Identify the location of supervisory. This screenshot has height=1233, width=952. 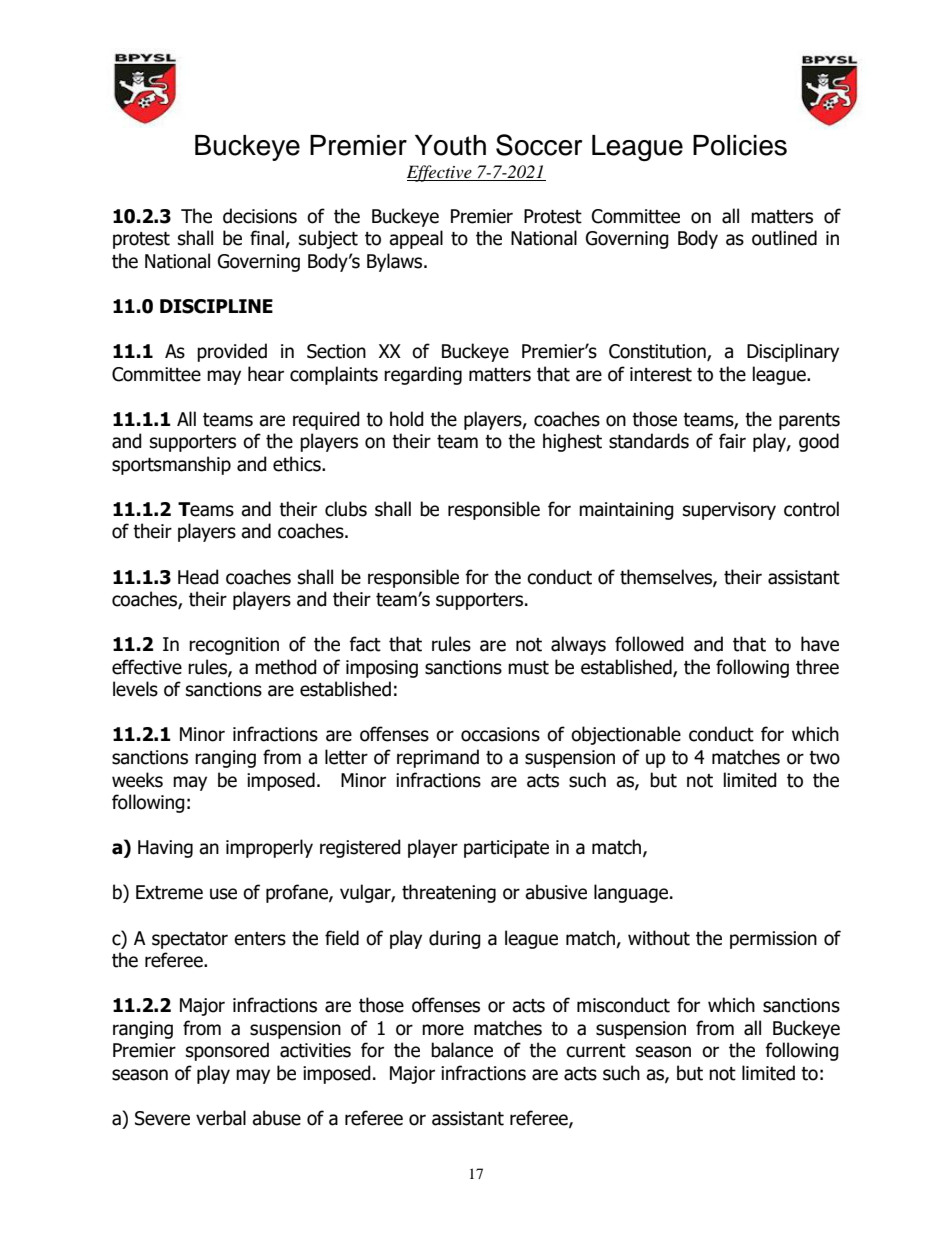
(729, 511).
